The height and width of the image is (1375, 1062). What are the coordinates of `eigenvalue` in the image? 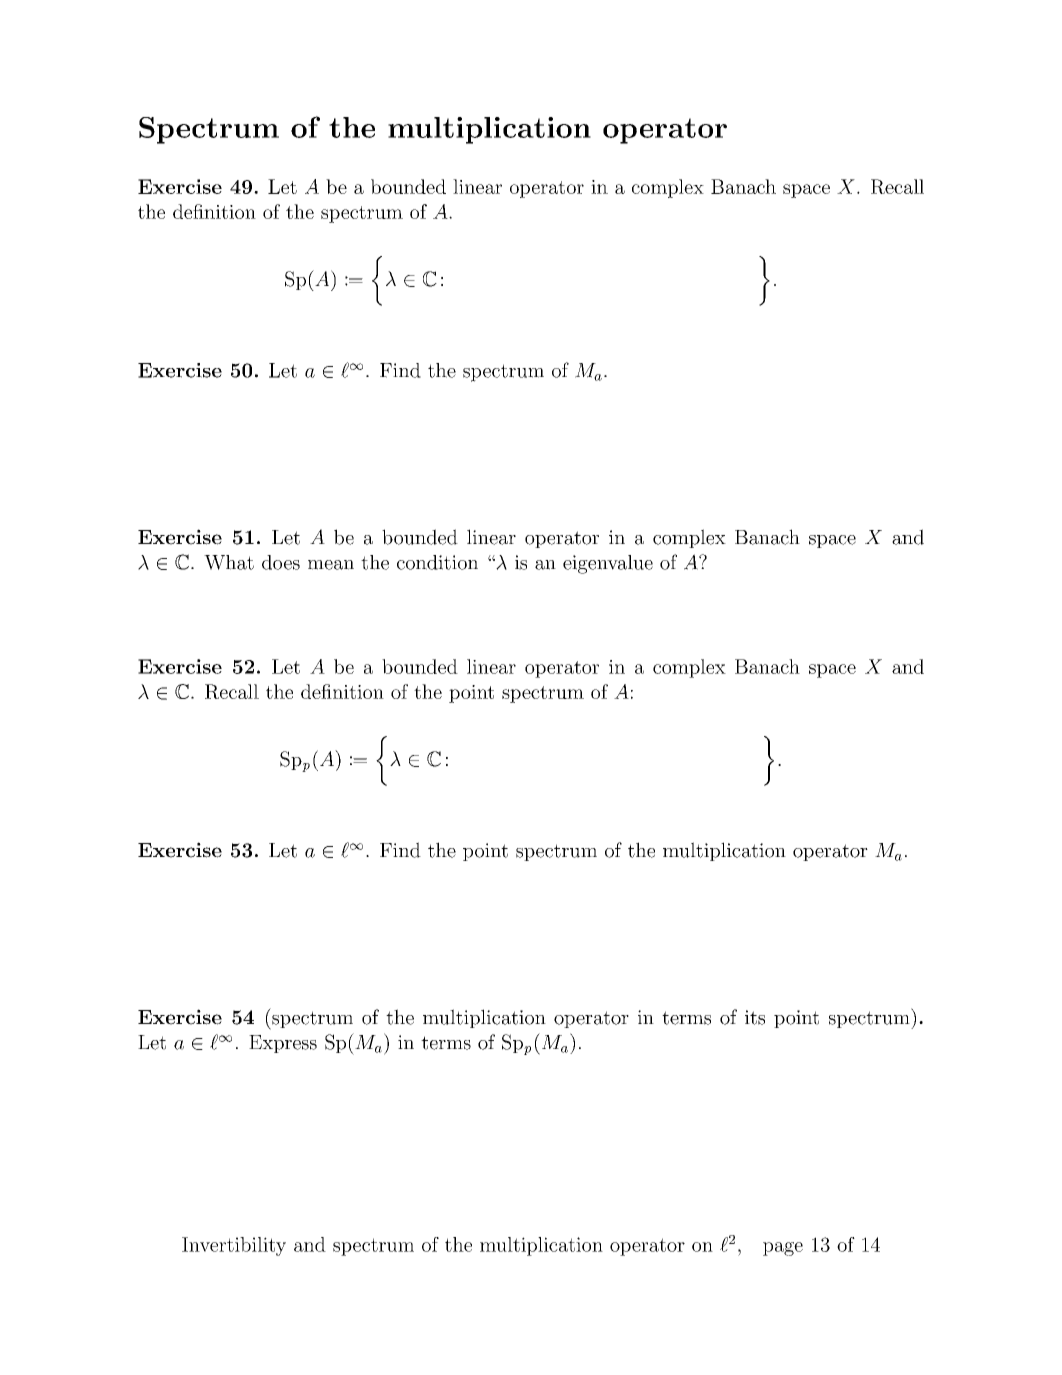 It's located at (608, 564).
